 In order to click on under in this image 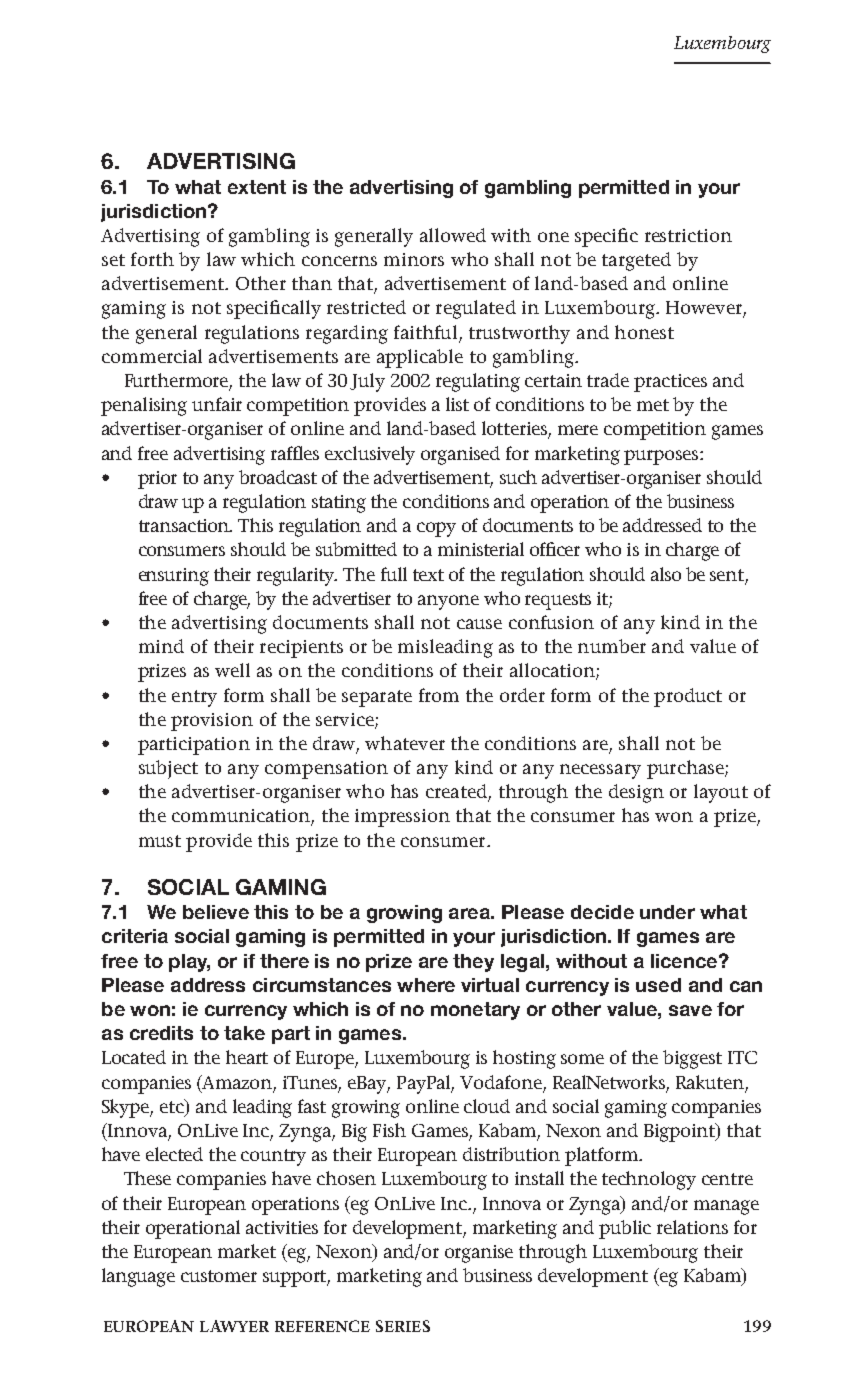, I will do `click(667, 912)`.
